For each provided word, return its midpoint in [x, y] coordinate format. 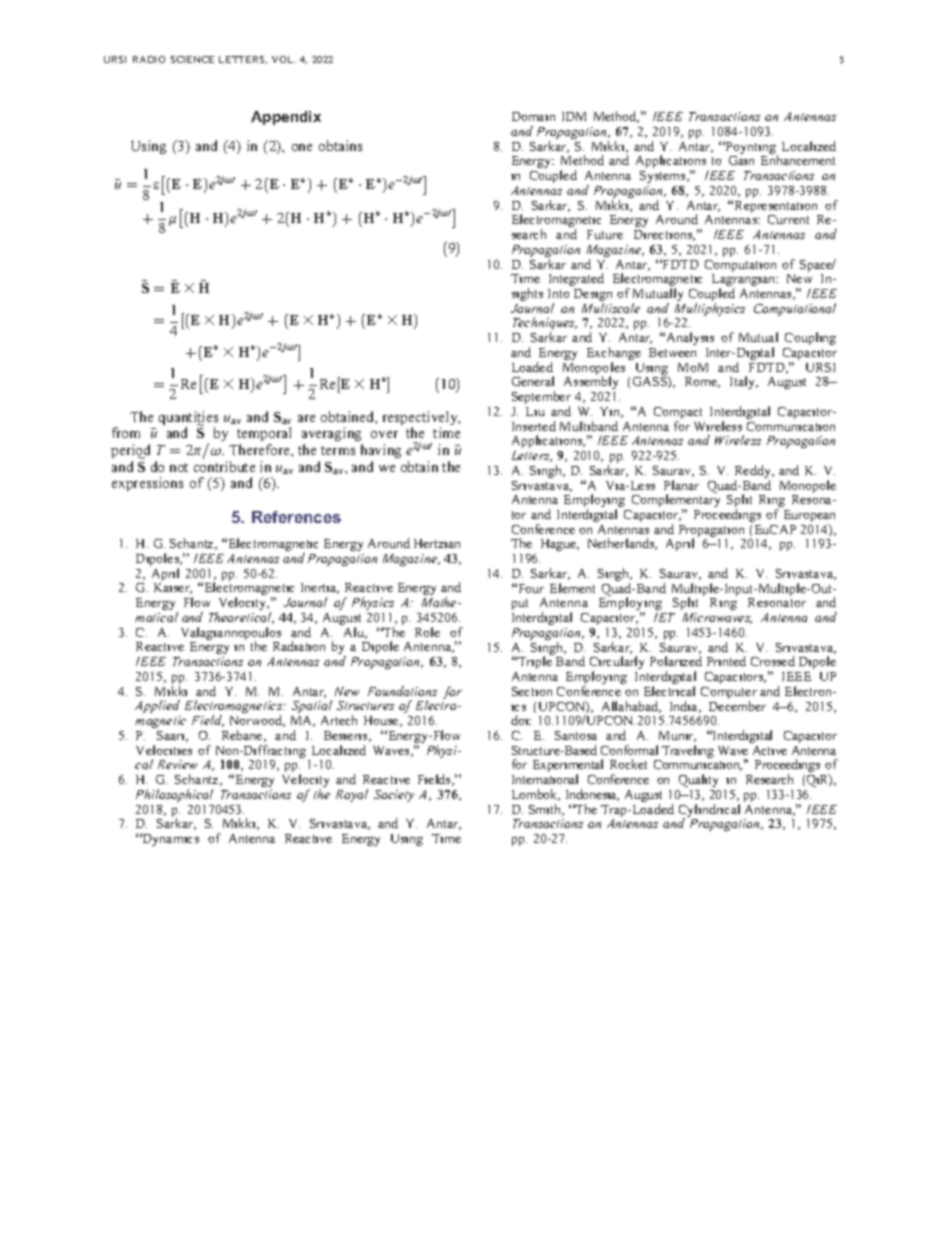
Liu [535, 411]
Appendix [286, 118]
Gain [741, 160]
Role [427, 632]
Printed [726, 661]
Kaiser [173, 588]
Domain [533, 116]
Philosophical [174, 795]
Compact [678, 414]
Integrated [576, 279]
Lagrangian [745, 281]
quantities [188, 419]
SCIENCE [192, 59]
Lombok [536, 795]
